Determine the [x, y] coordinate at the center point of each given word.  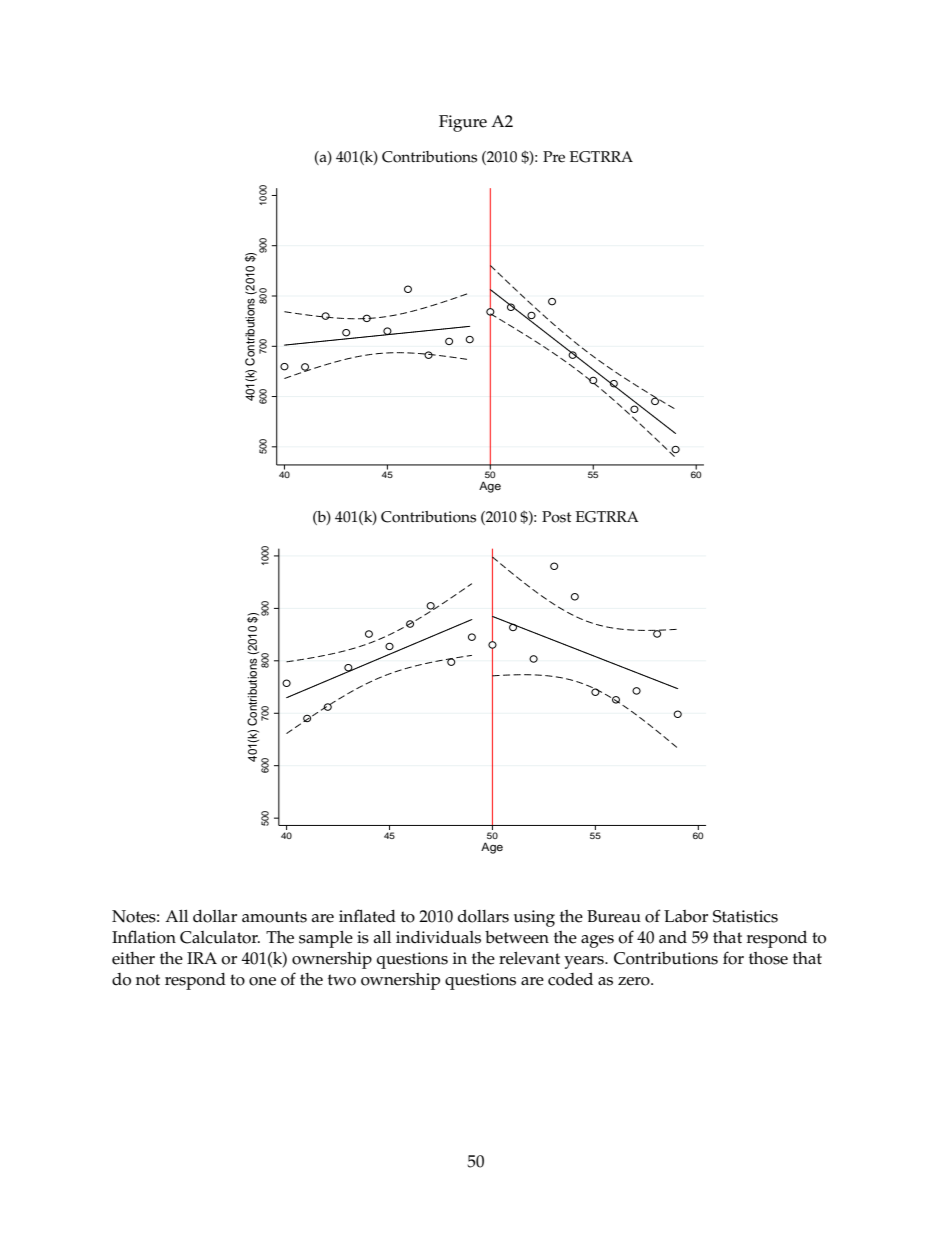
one [262, 981]
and [673, 937]
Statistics [745, 916]
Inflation [144, 937]
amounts [274, 917]
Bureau [614, 916]
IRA [202, 958]
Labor [686, 916]
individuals [438, 937]
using [534, 918]
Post [557, 517]
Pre [554, 157]
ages [597, 941]
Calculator [220, 937]
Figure [463, 123]
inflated [367, 916]
